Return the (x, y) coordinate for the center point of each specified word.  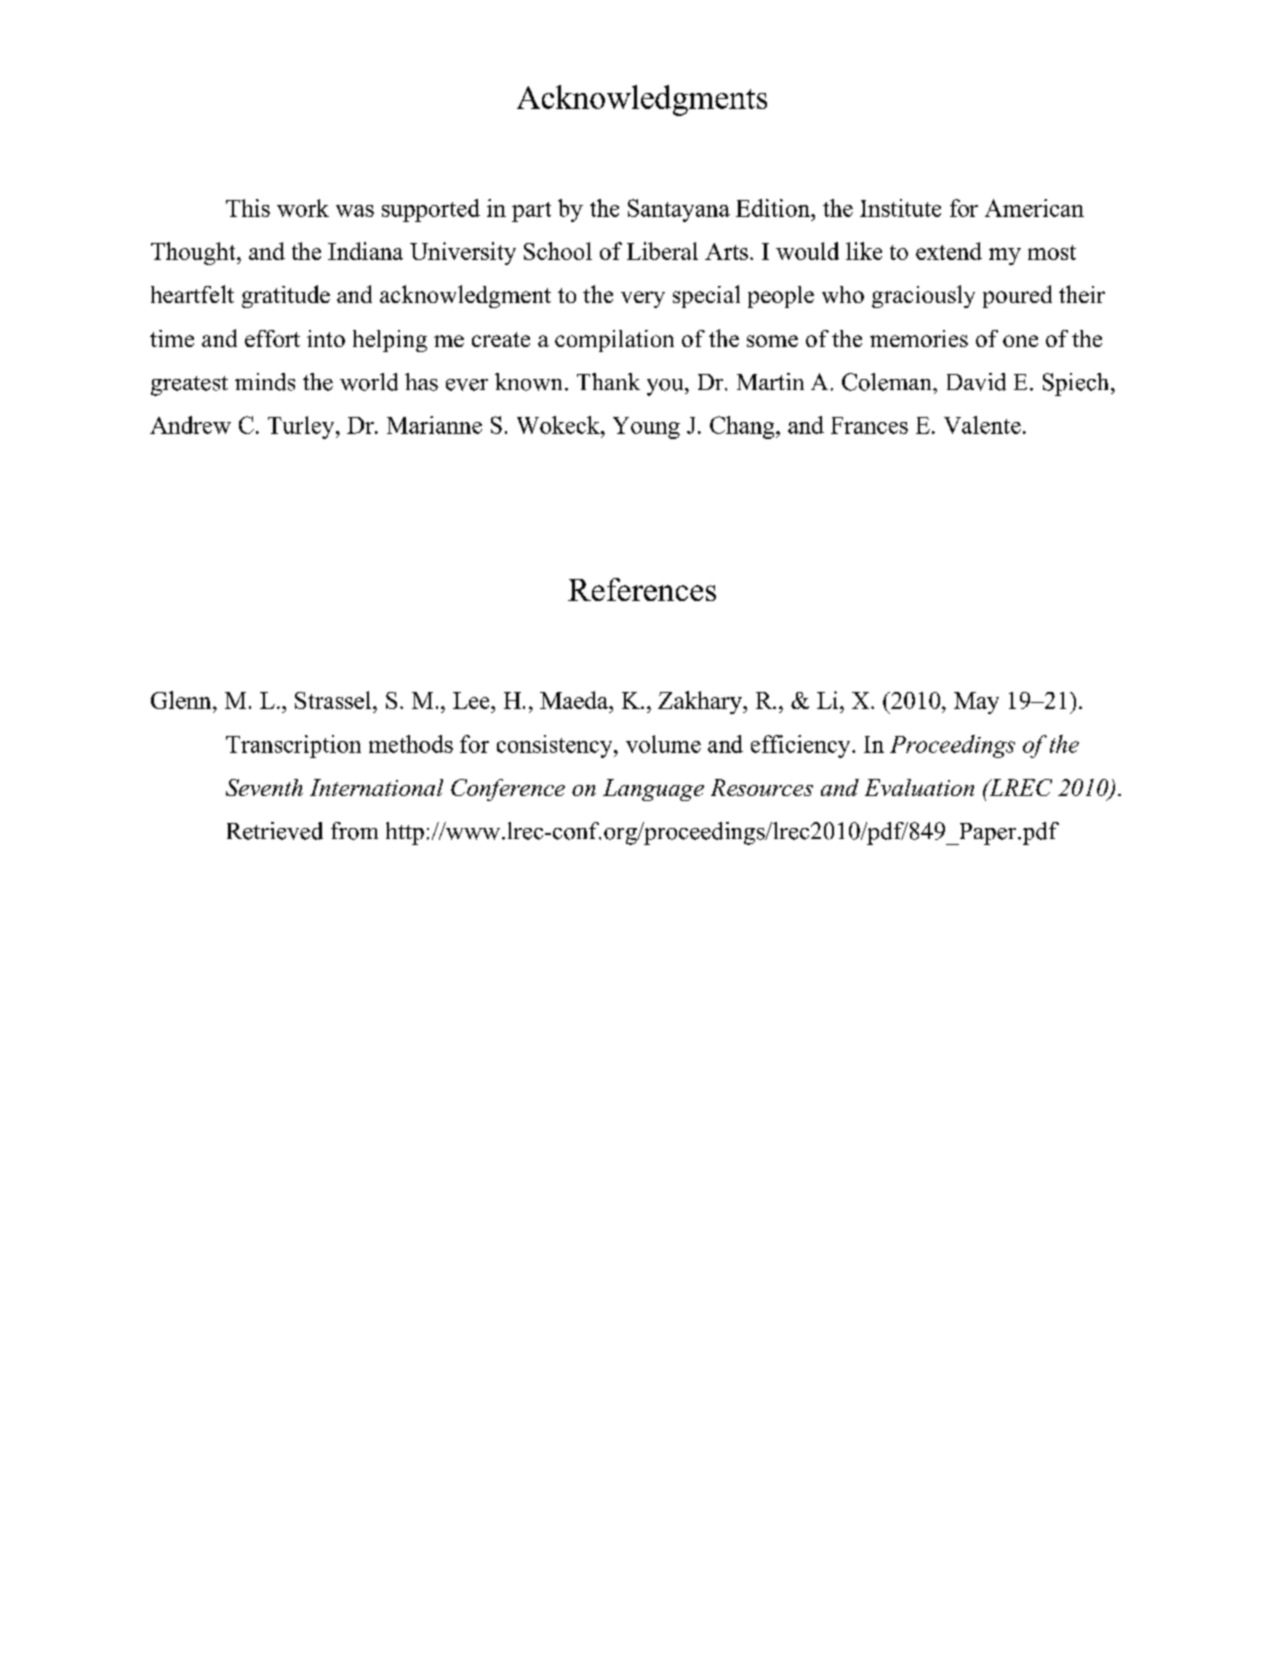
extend (949, 251)
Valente (982, 425)
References (642, 589)
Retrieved (275, 831)
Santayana (679, 210)
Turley (302, 427)
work (303, 208)
